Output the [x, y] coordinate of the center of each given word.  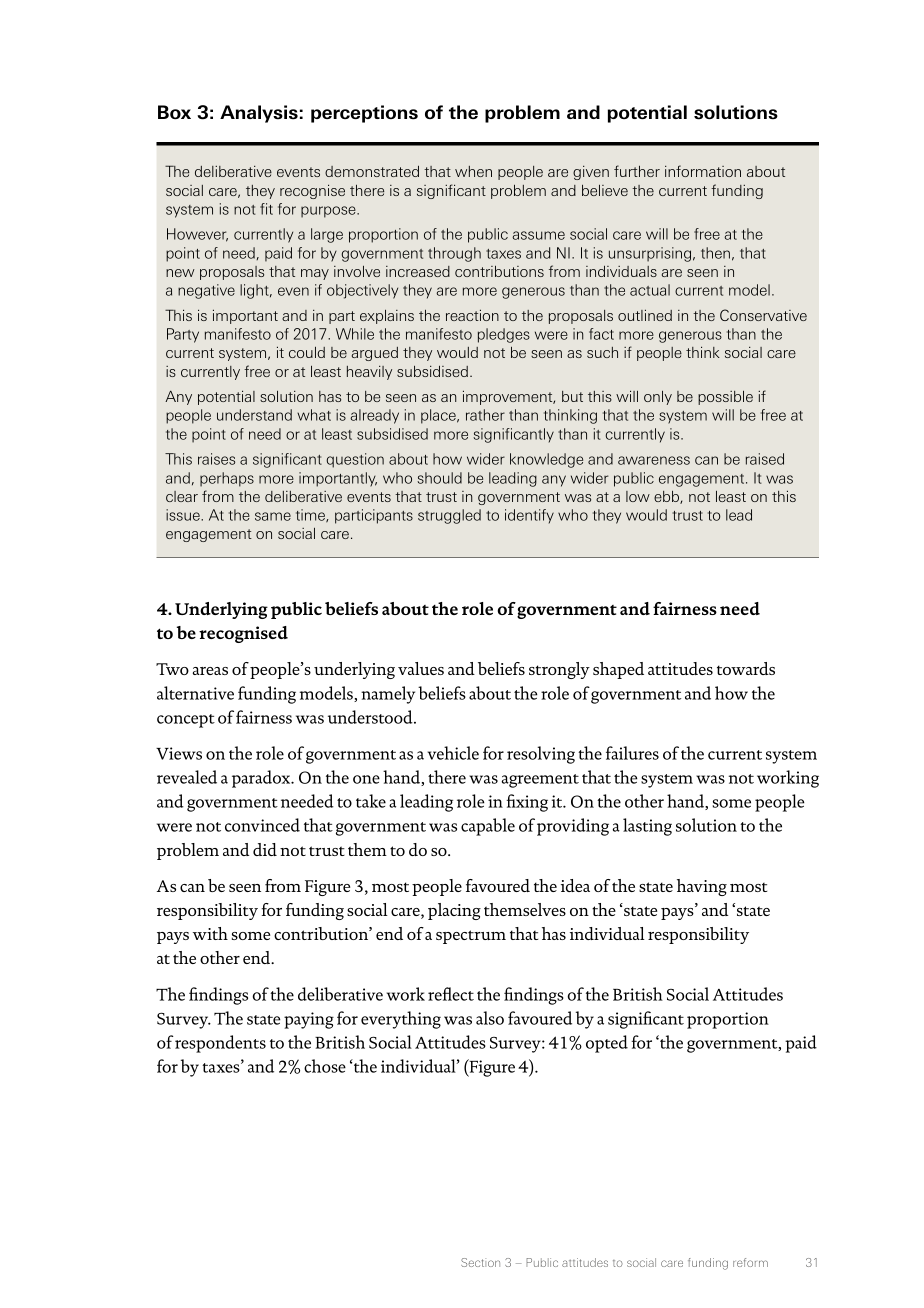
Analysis [259, 114]
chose [325, 1066]
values [421, 668]
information [703, 171]
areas [210, 671]
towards [746, 668]
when [473, 171]
